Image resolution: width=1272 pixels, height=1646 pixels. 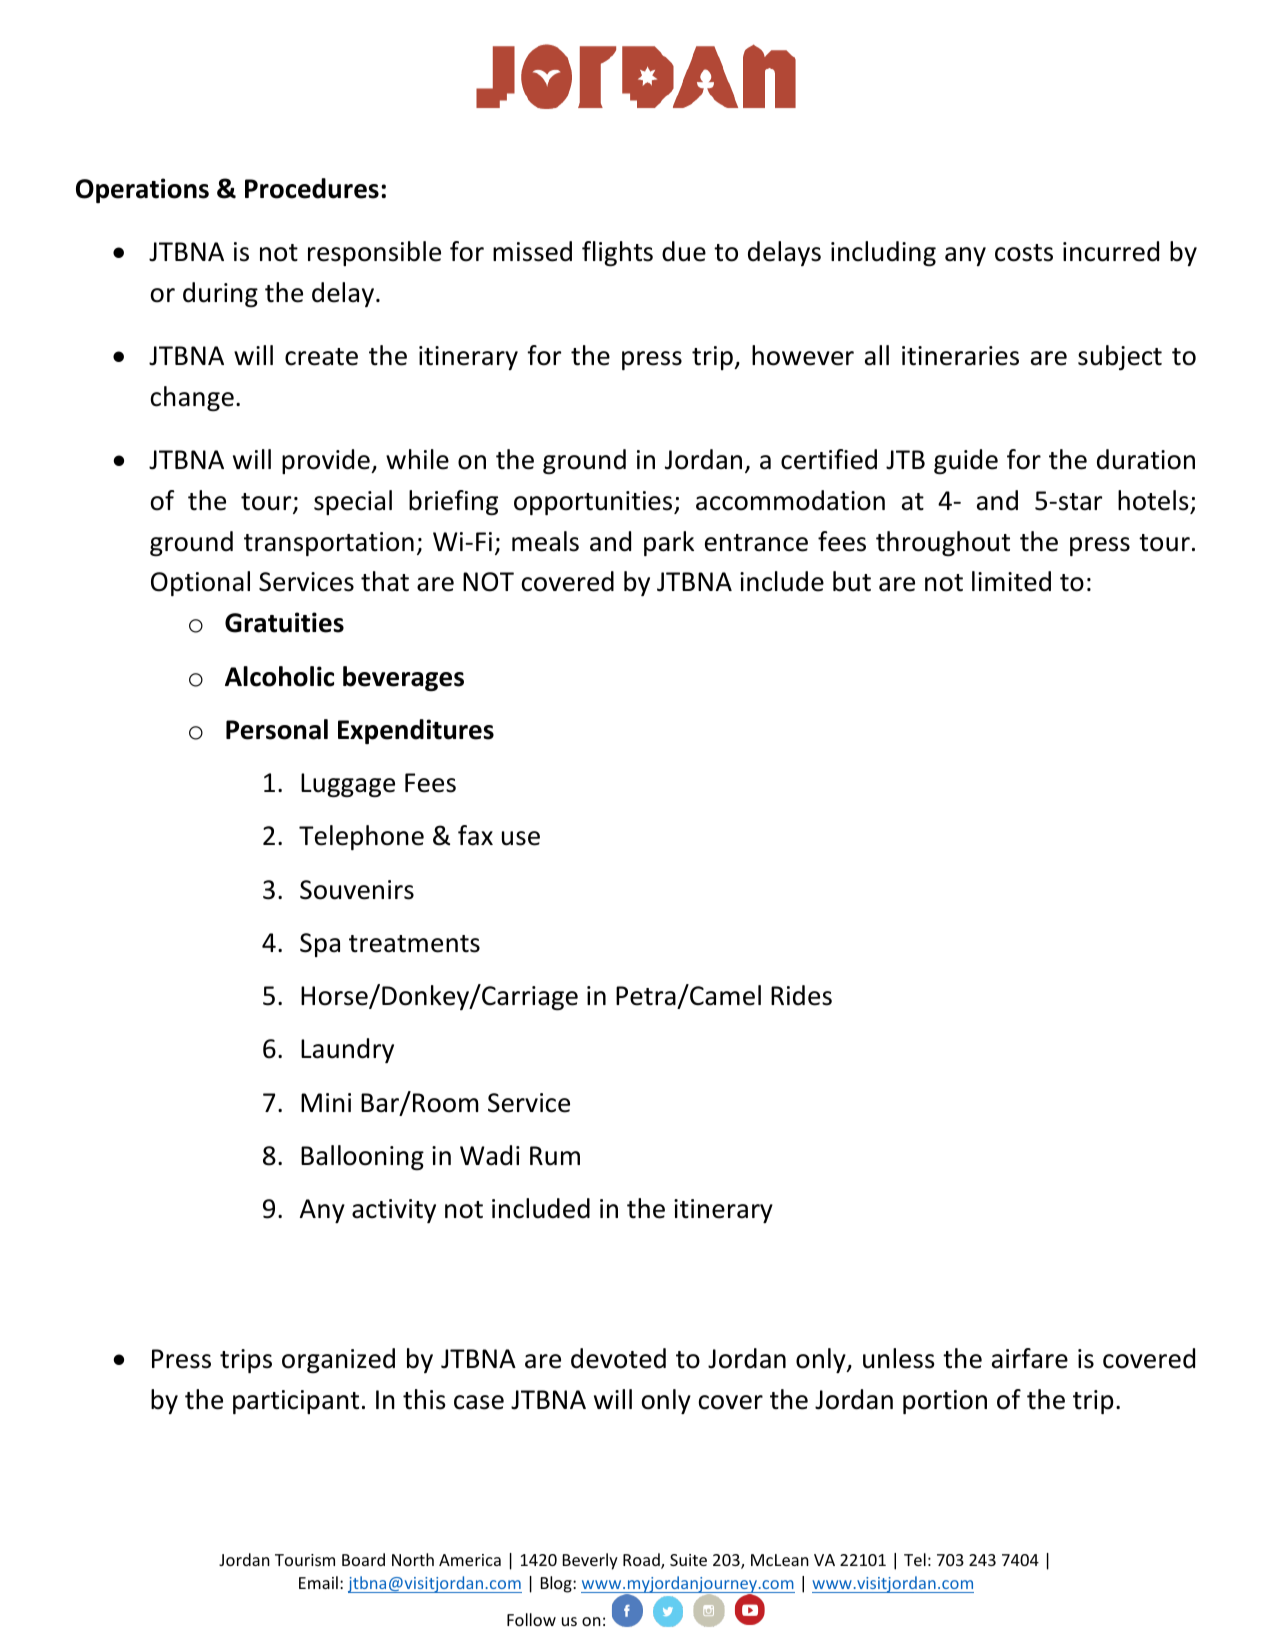 I want to click on Road, so click(x=642, y=1561).
